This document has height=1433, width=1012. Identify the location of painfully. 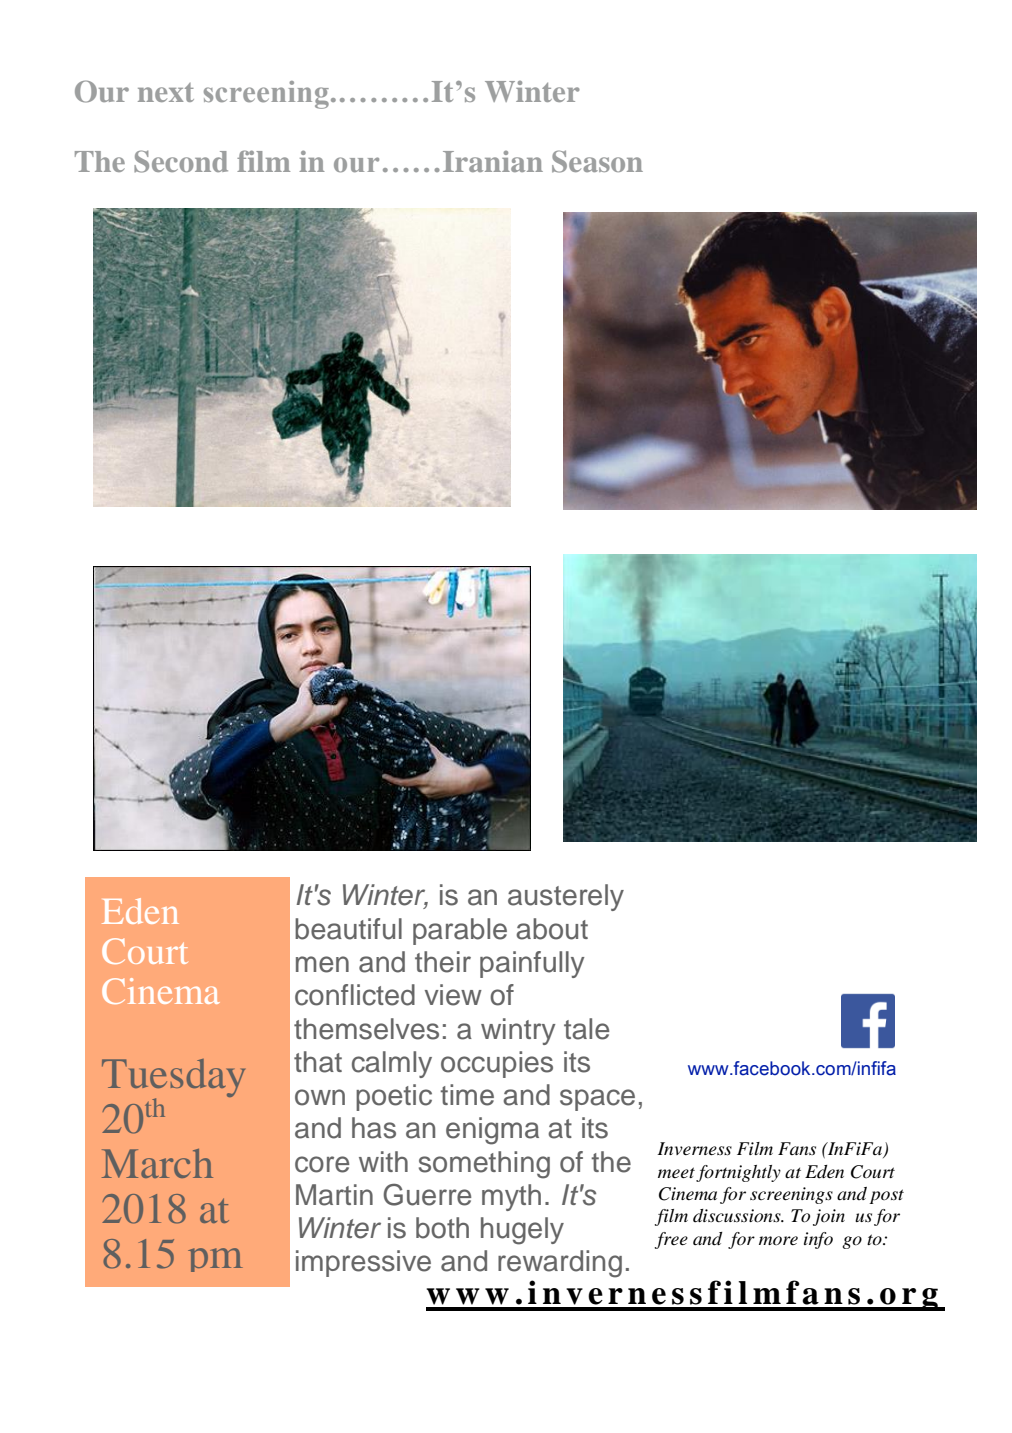
(532, 964).
